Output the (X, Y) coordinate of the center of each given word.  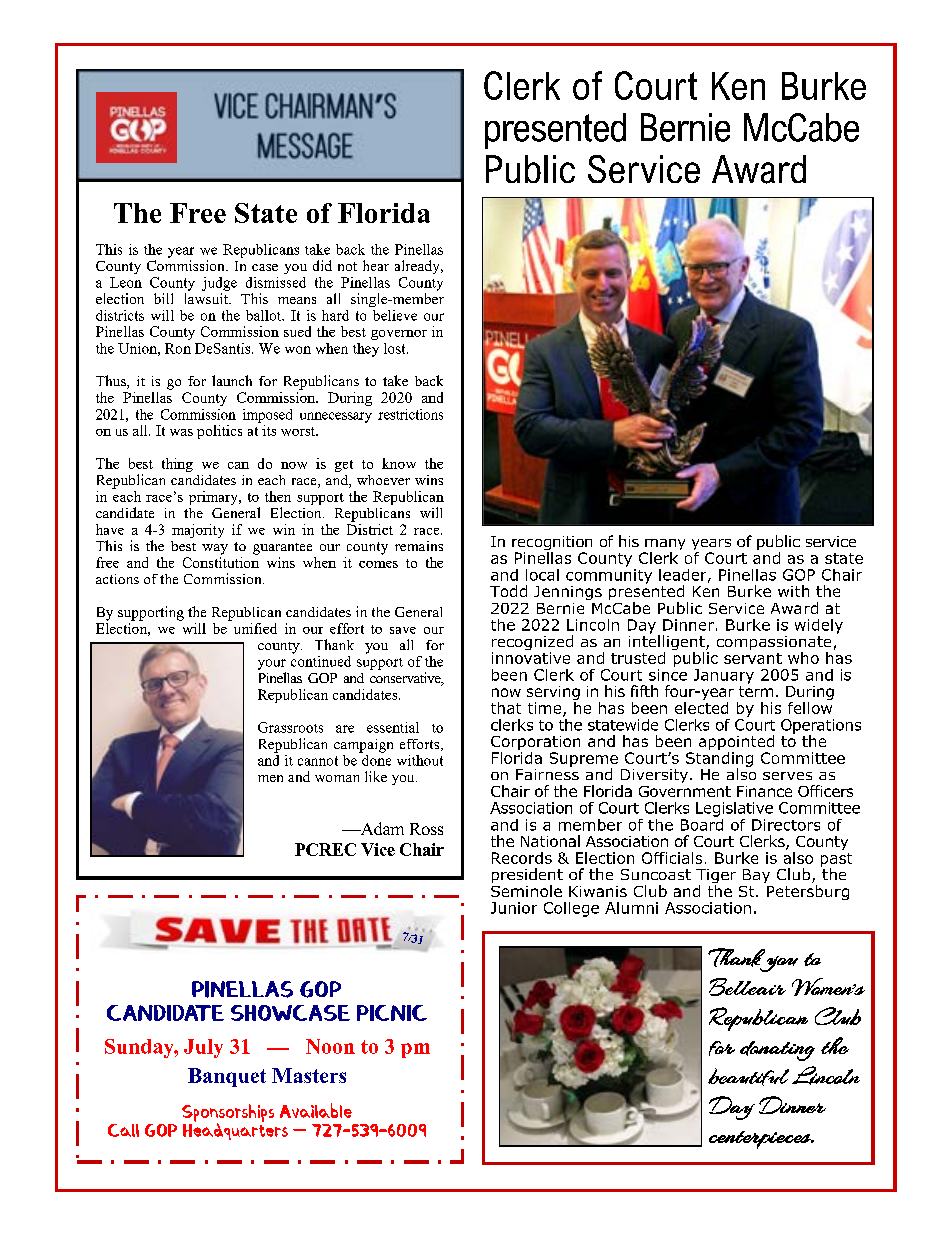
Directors (786, 825)
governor (399, 335)
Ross (426, 829)
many (664, 546)
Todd (508, 591)
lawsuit (207, 298)
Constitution (221, 562)
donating (777, 1051)
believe (395, 315)
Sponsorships (228, 1114)
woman (337, 778)
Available (316, 1110)
